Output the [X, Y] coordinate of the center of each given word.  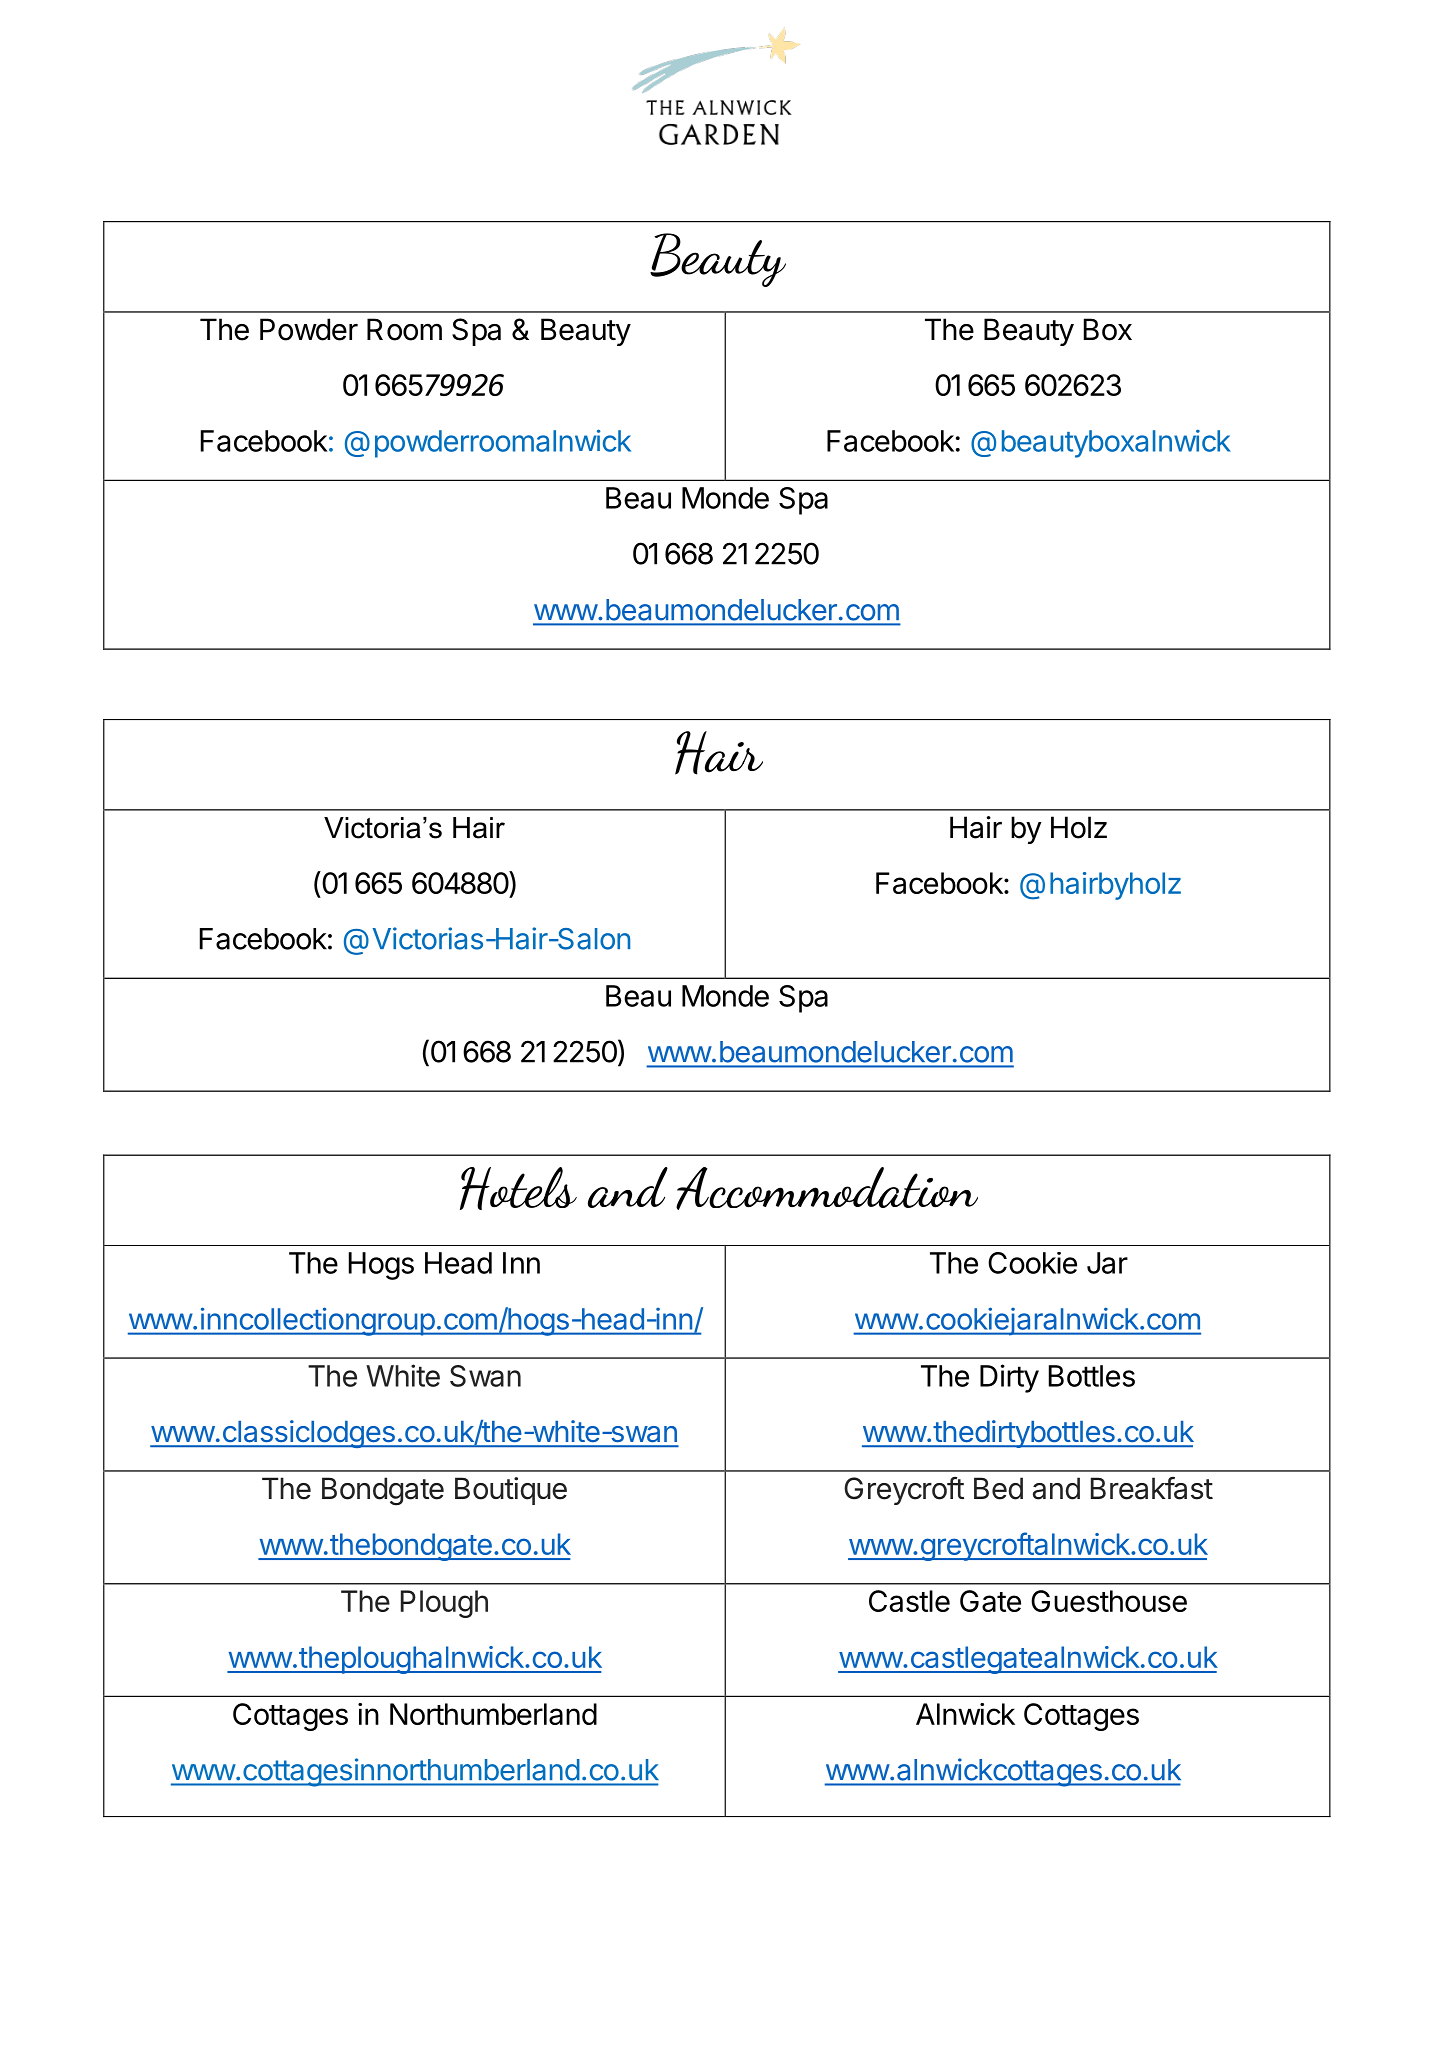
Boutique [511, 1491]
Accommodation [827, 1188]
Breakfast [1152, 1488]
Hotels [518, 1188]
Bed [998, 1488]
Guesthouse [1109, 1601]
